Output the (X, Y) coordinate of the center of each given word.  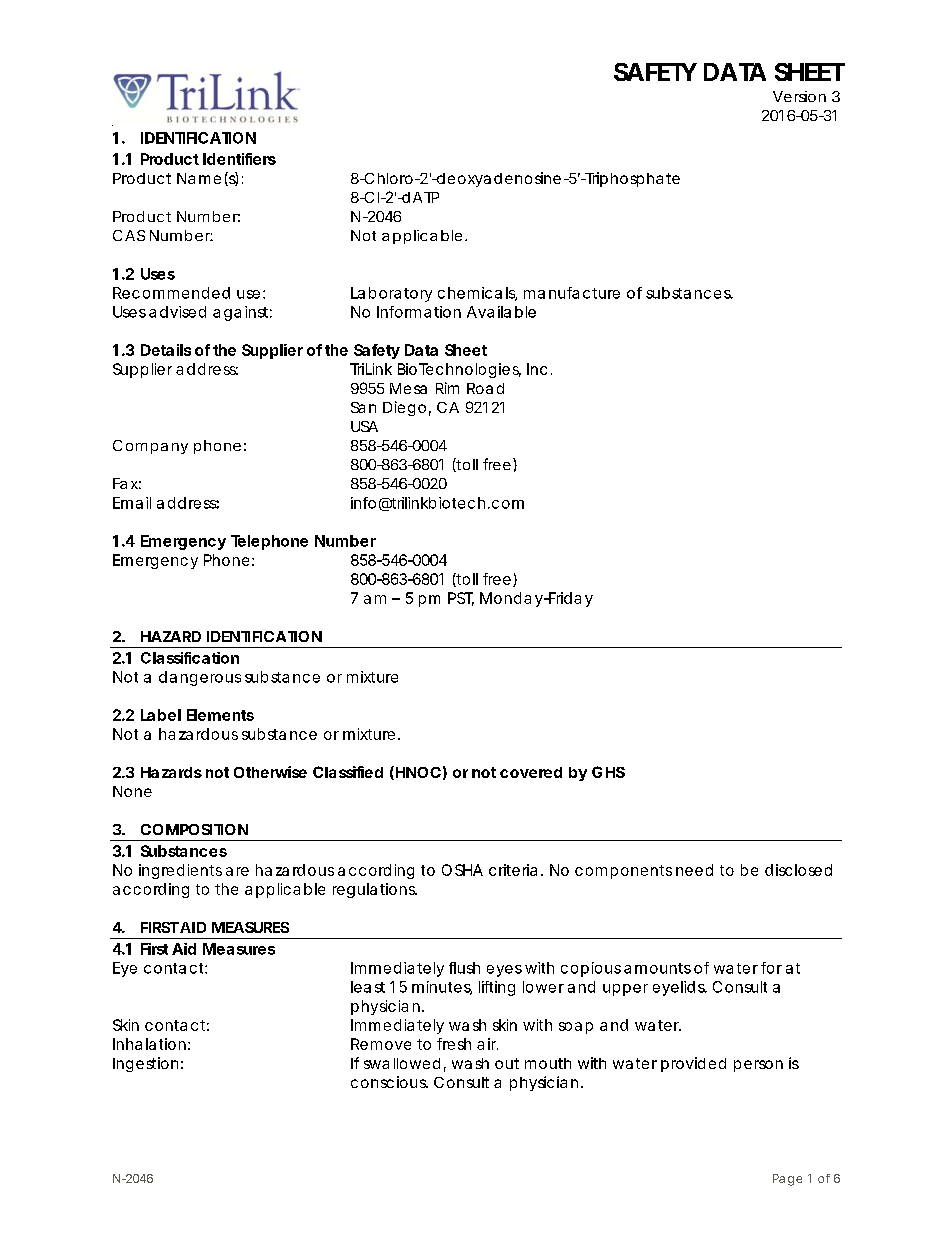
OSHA (462, 870)
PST (461, 599)
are (237, 871)
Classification (190, 658)
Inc (537, 369)
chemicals (477, 294)
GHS (608, 772)
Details (166, 350)
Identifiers (239, 159)
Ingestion (145, 1064)
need (694, 870)
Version (799, 96)
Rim (447, 388)
